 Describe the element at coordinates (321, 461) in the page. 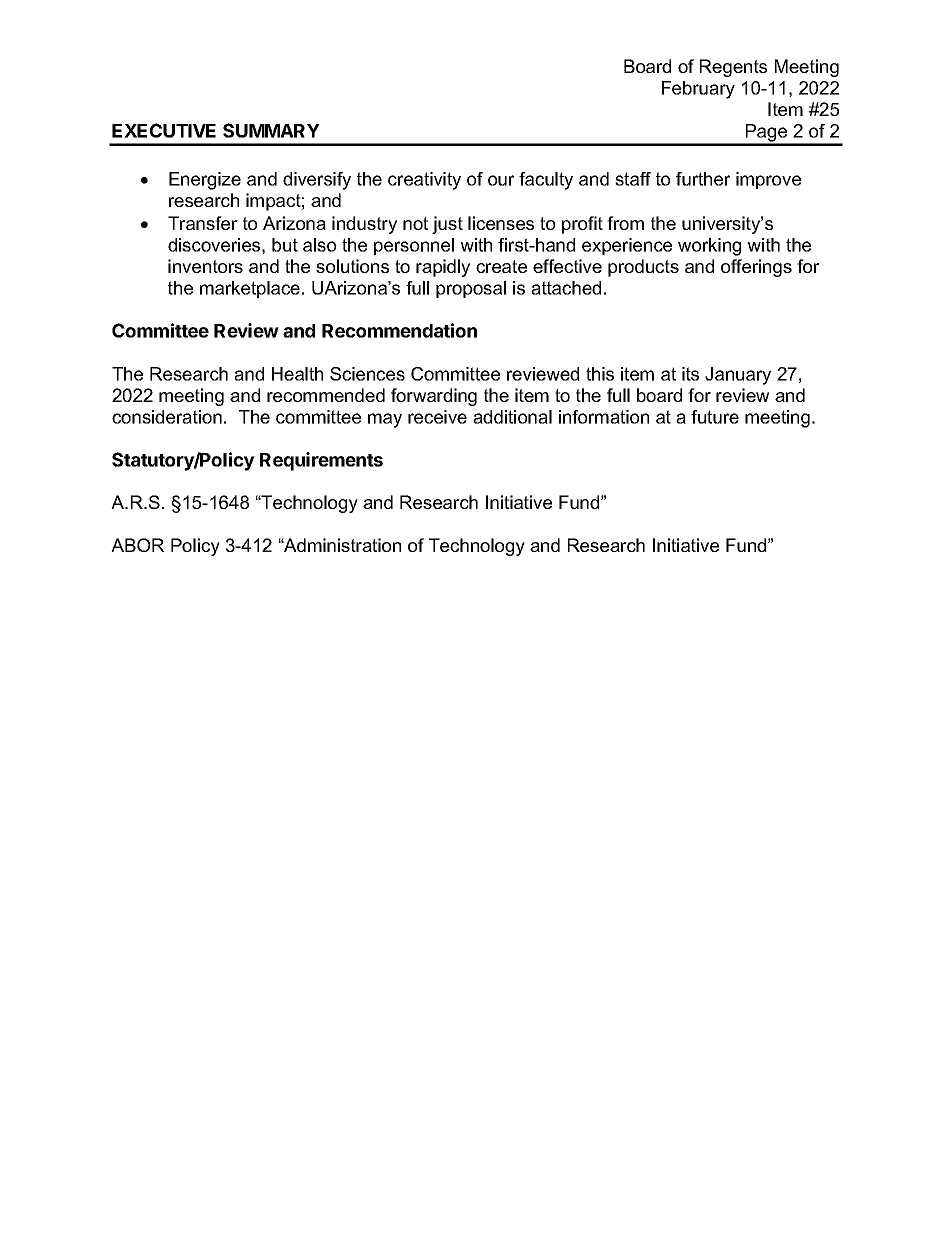

I see `Requirements` at that location.
